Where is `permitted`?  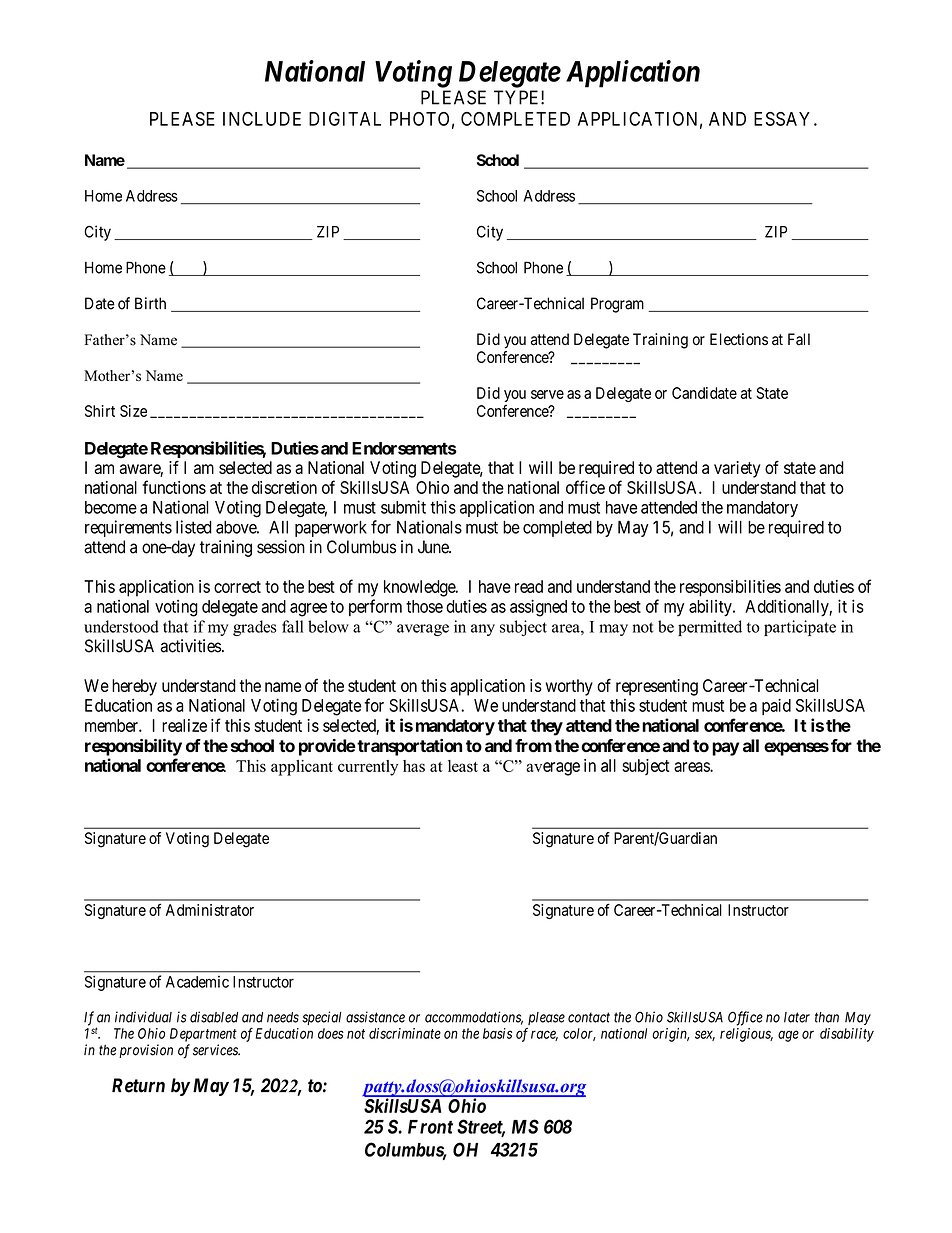
permitted is located at coordinates (710, 628).
